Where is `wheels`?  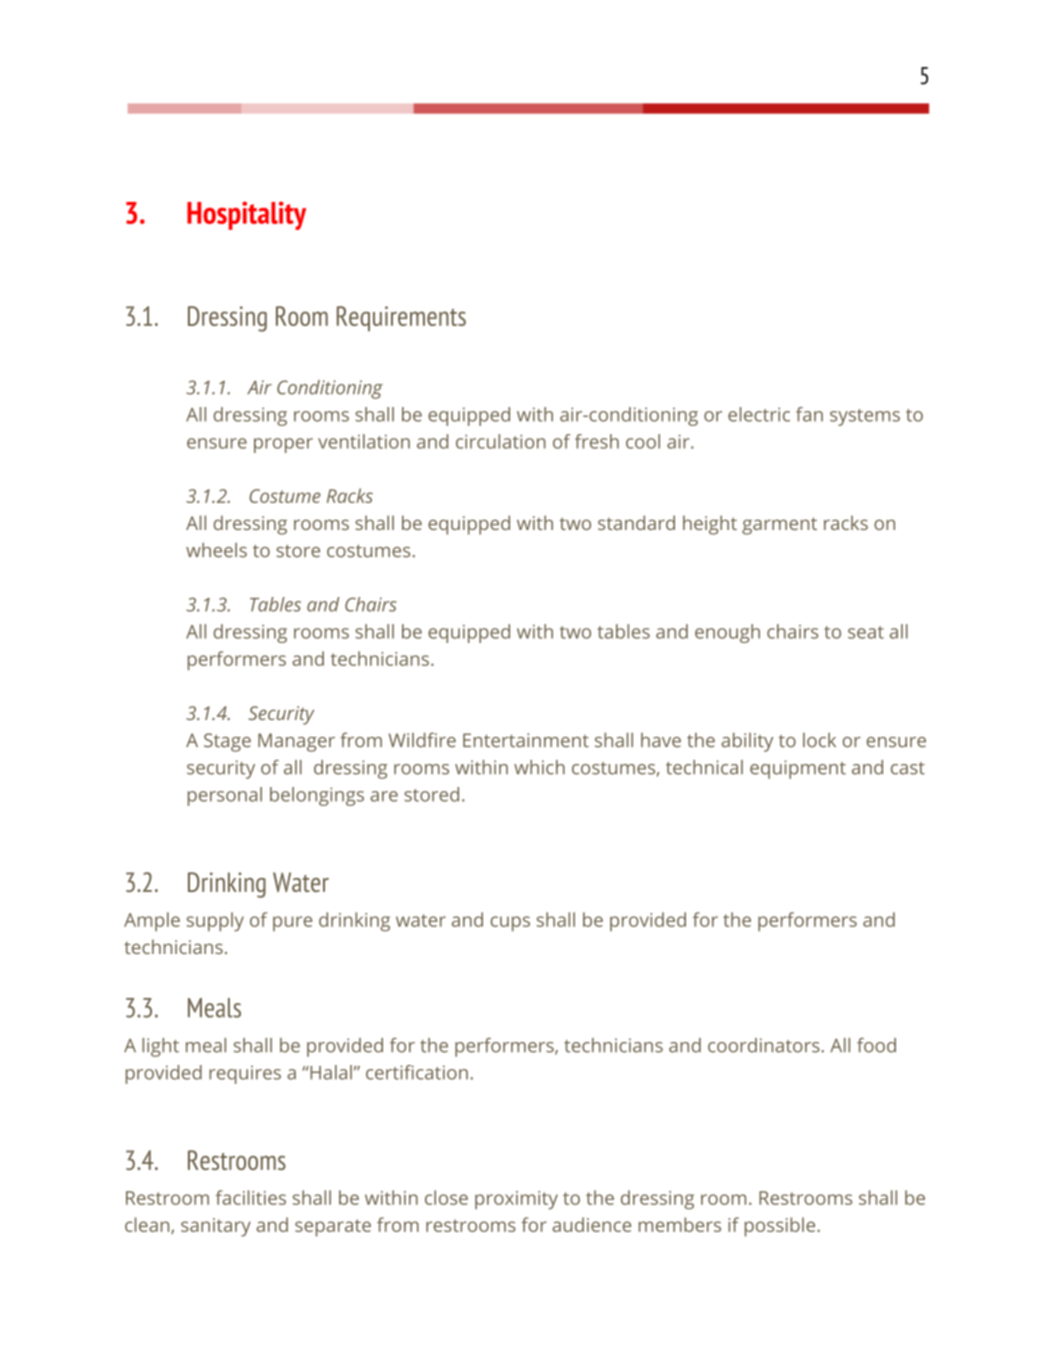
wheels is located at coordinates (216, 550).
